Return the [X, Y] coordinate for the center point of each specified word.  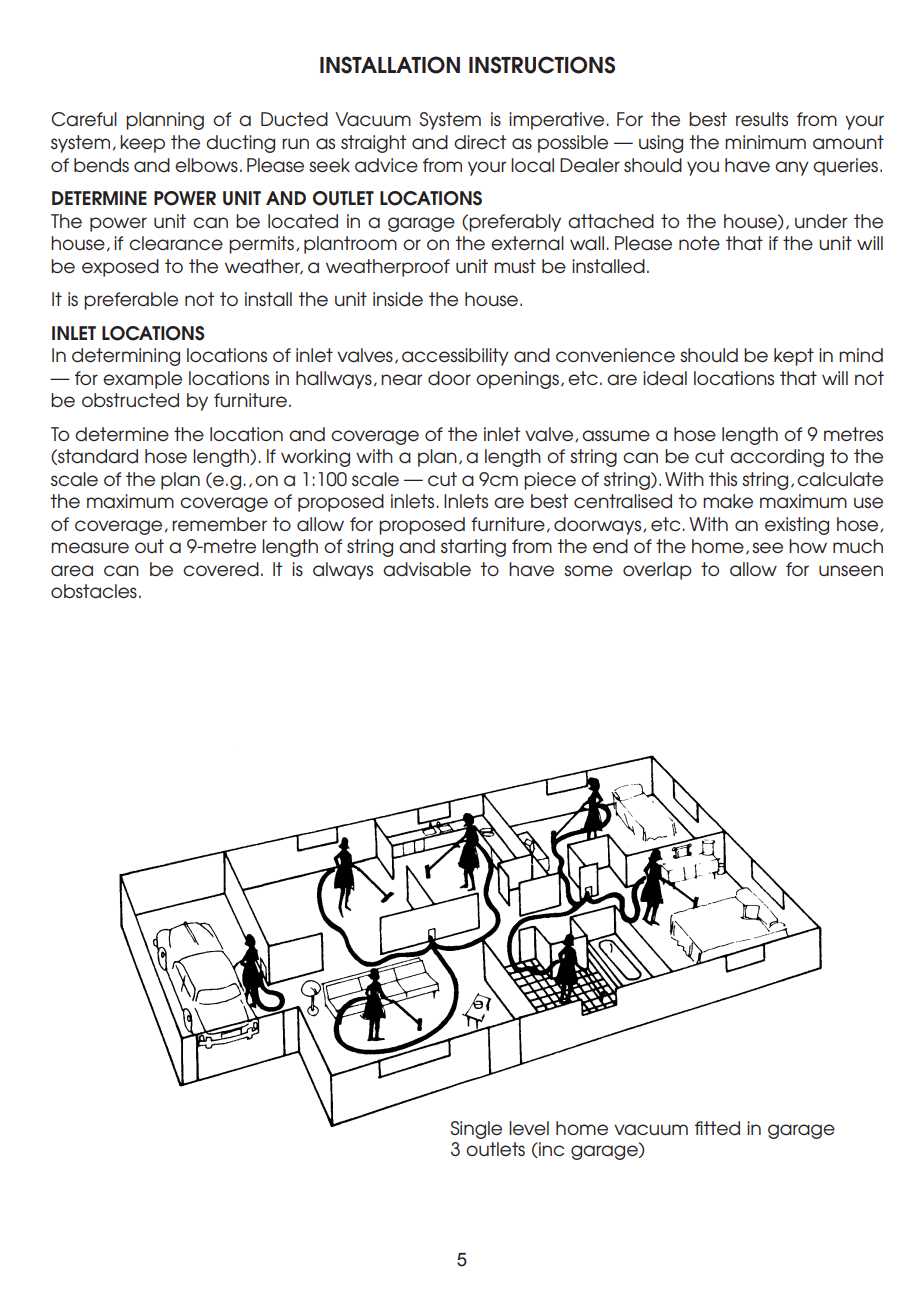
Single [476, 1130]
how [808, 546]
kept [794, 357]
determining [126, 357]
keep [142, 144]
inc [550, 1150]
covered [221, 569]
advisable [427, 569]
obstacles [94, 591]
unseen [851, 571]
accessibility [455, 357]
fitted [717, 1128]
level [529, 1128]
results [762, 119]
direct [480, 142]
